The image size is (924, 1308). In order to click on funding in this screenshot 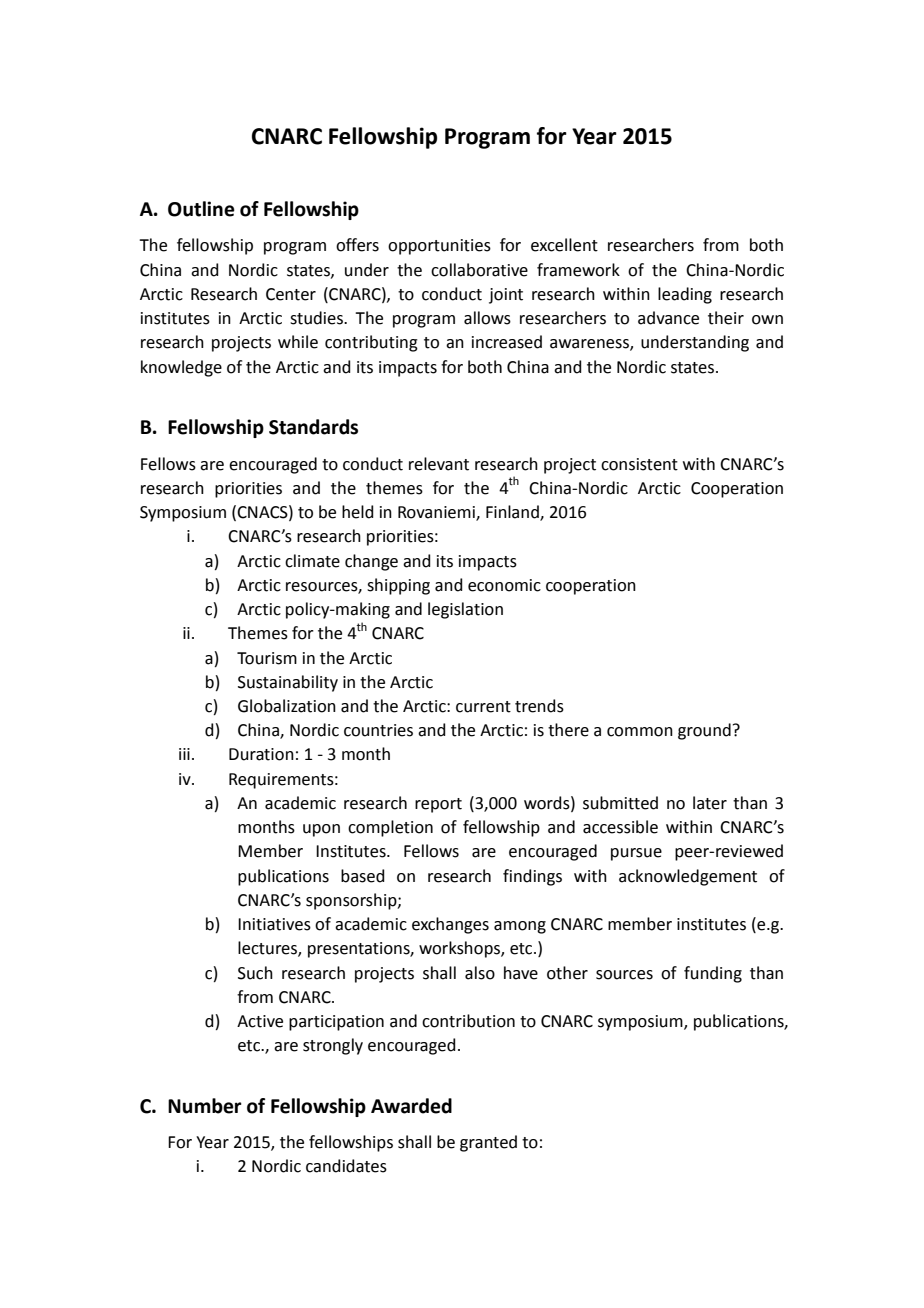, I will do `click(713, 974)`.
